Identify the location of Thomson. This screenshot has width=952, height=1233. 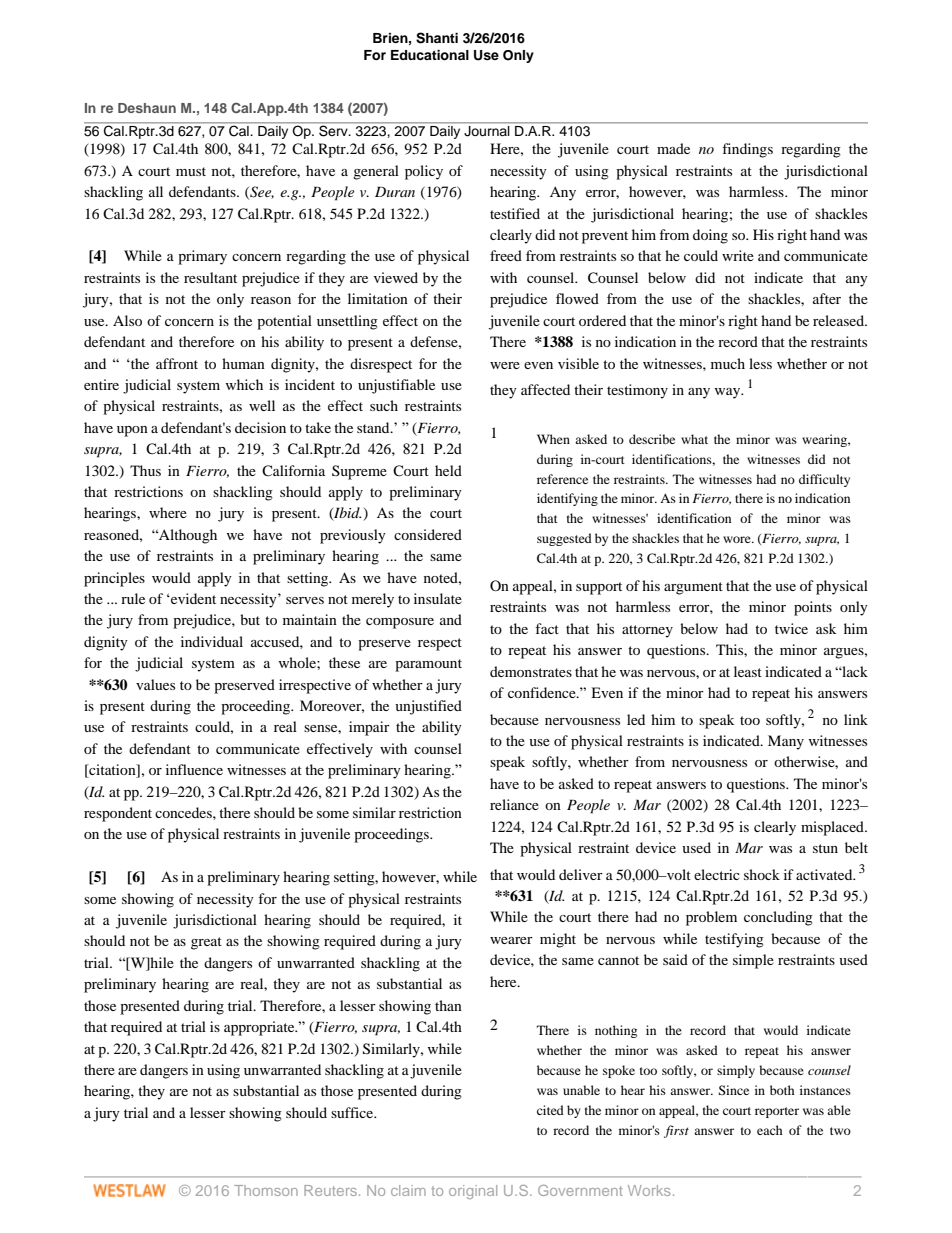
(266, 1190).
